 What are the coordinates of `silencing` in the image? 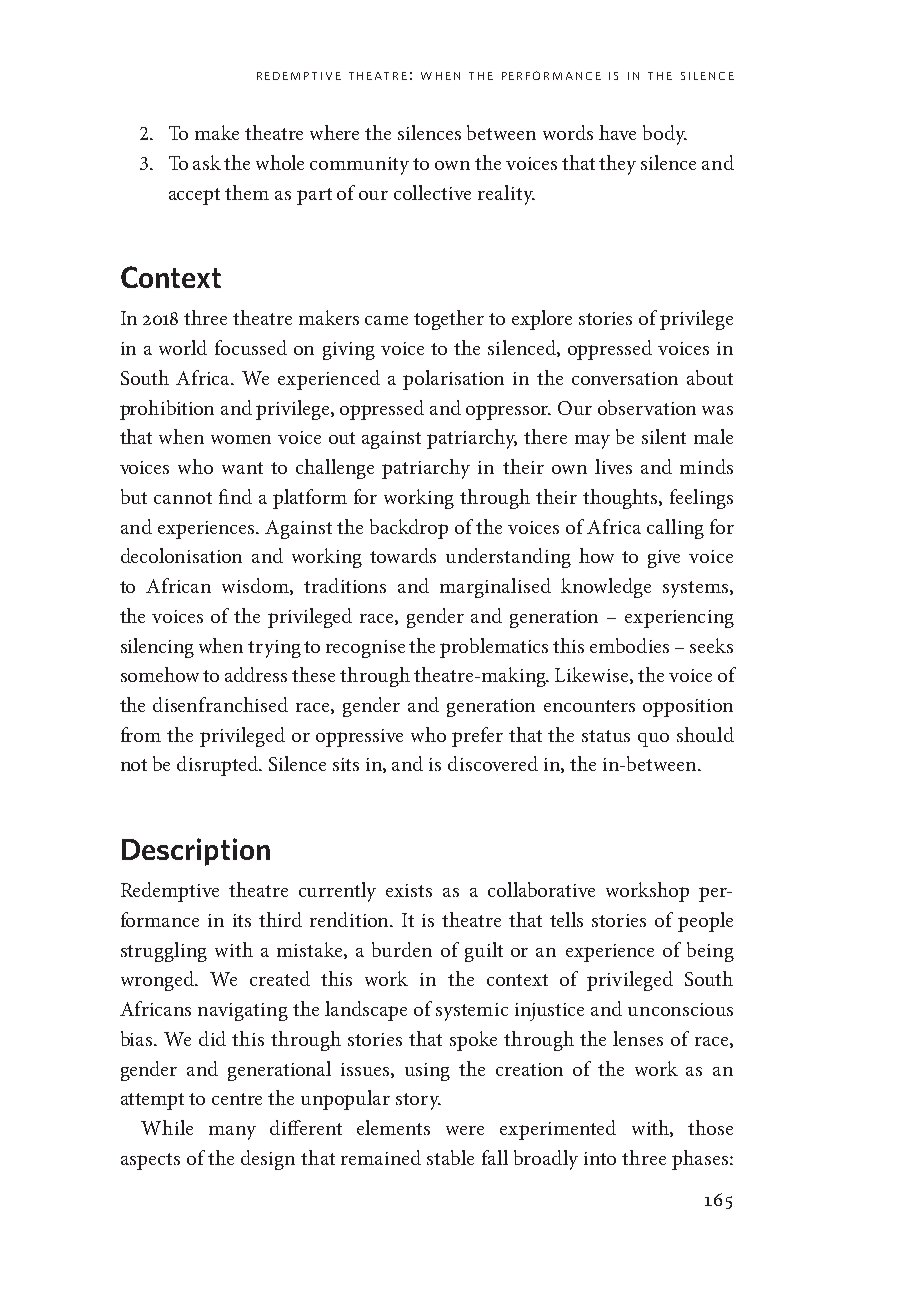 It's located at (157, 648).
